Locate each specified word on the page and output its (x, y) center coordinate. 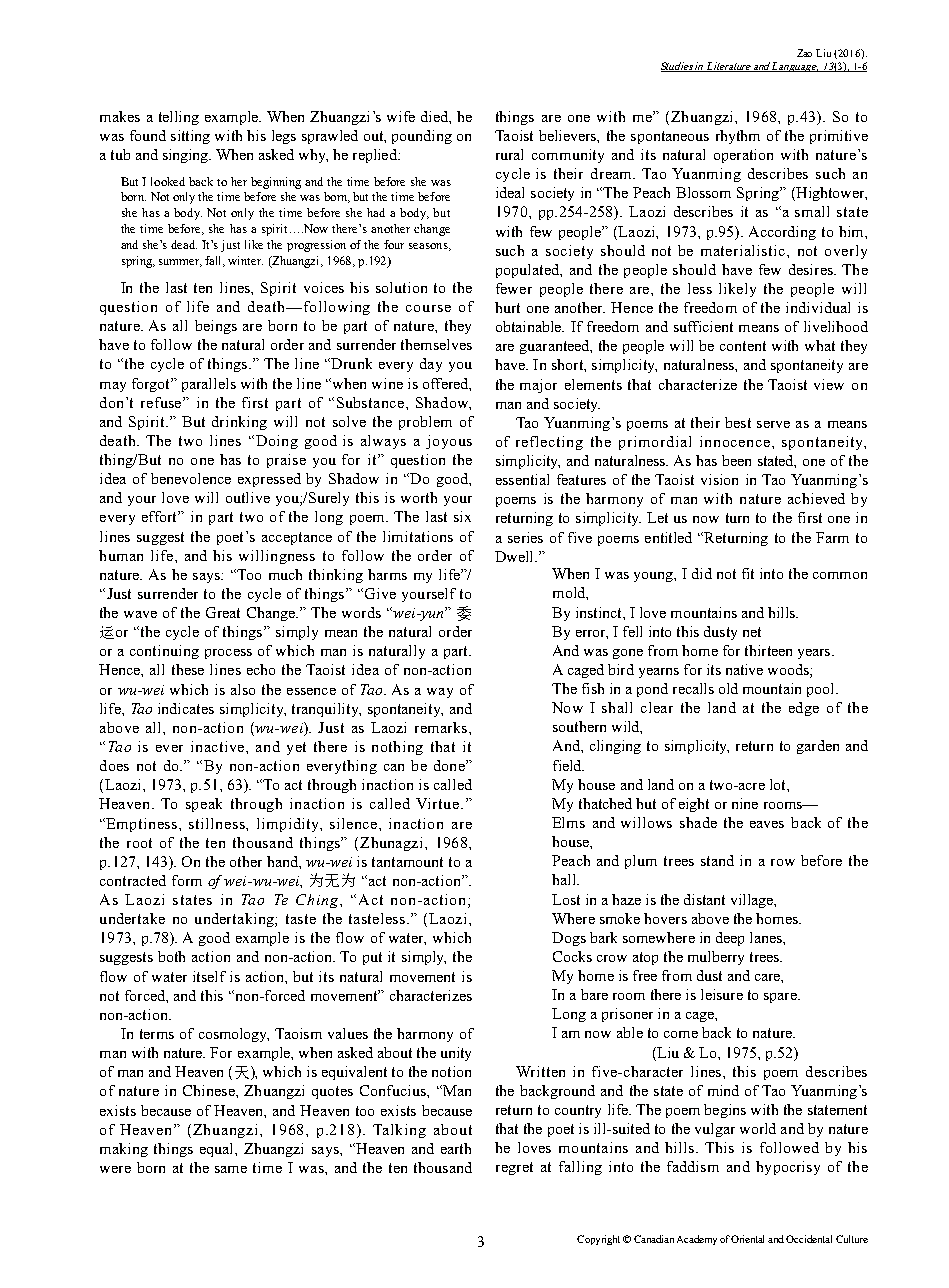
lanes (767, 937)
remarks (442, 727)
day (431, 365)
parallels (209, 385)
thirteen (768, 650)
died (435, 116)
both (171, 956)
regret (514, 1168)
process (228, 654)
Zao (804, 53)
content (743, 346)
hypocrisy (788, 1168)
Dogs (569, 939)
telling (179, 118)
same (231, 1169)
